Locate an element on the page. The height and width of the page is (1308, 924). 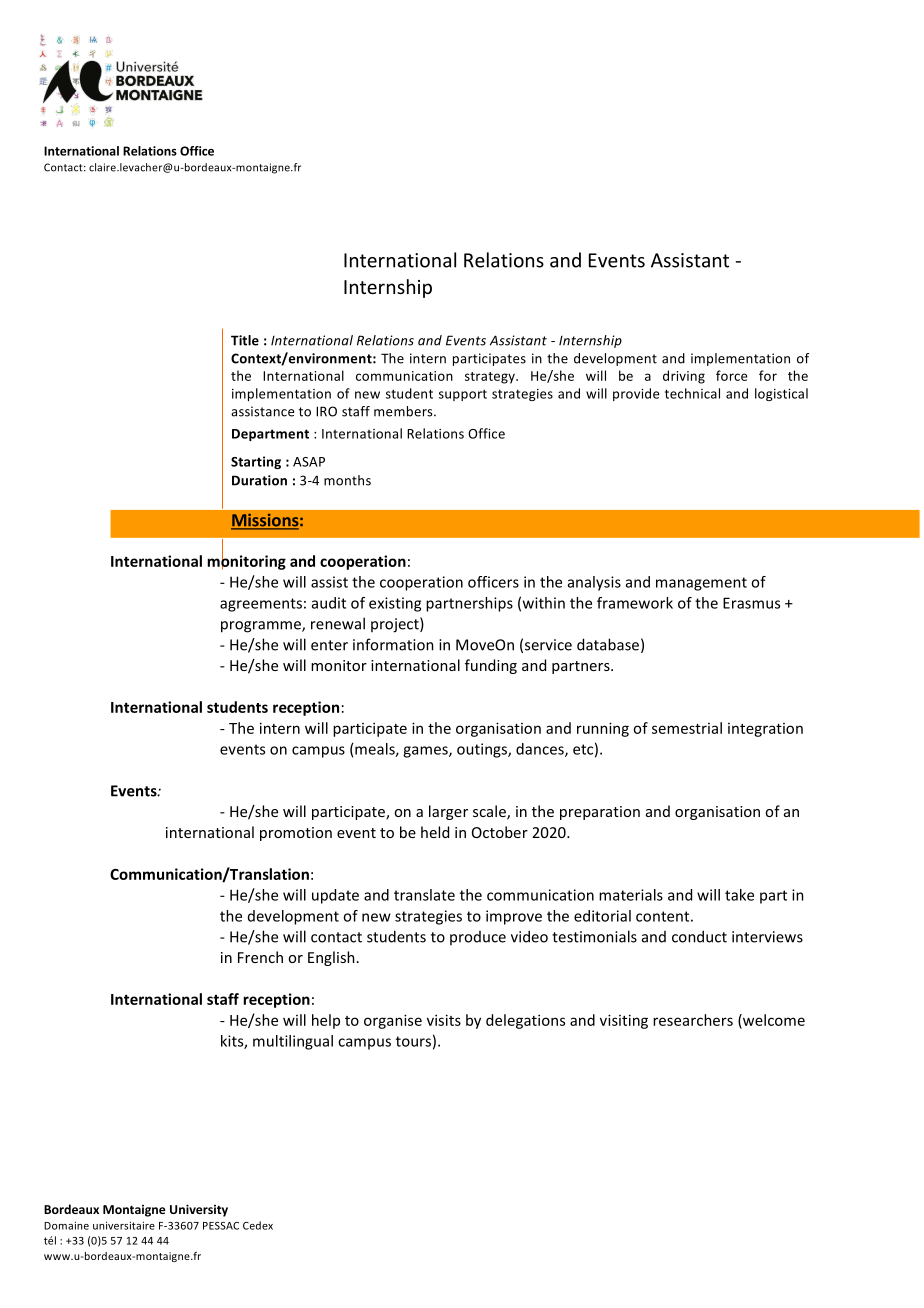
promotion is located at coordinates (296, 834).
